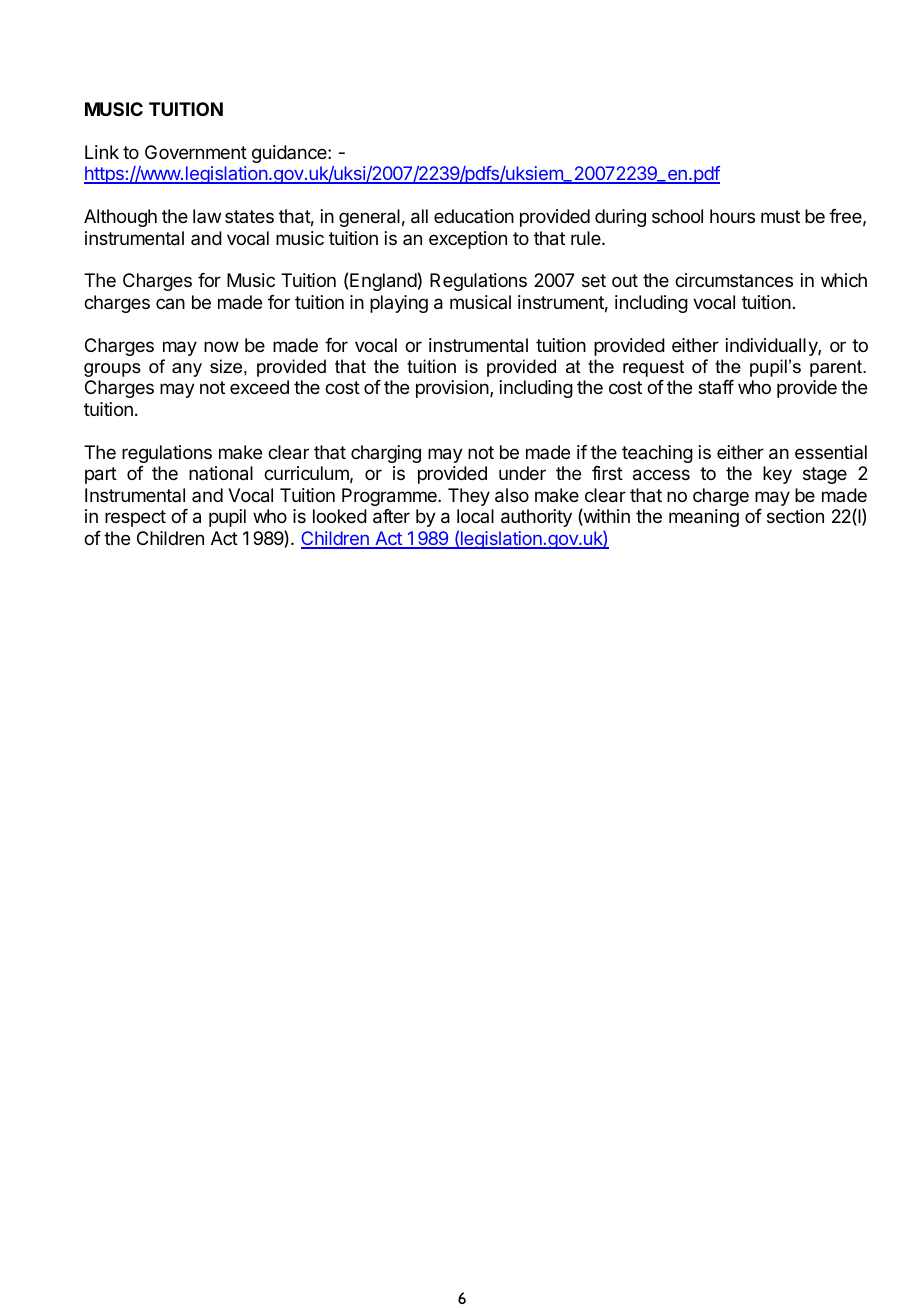  Describe the element at coordinates (259, 387) in the screenshot. I see `exceed` at that location.
